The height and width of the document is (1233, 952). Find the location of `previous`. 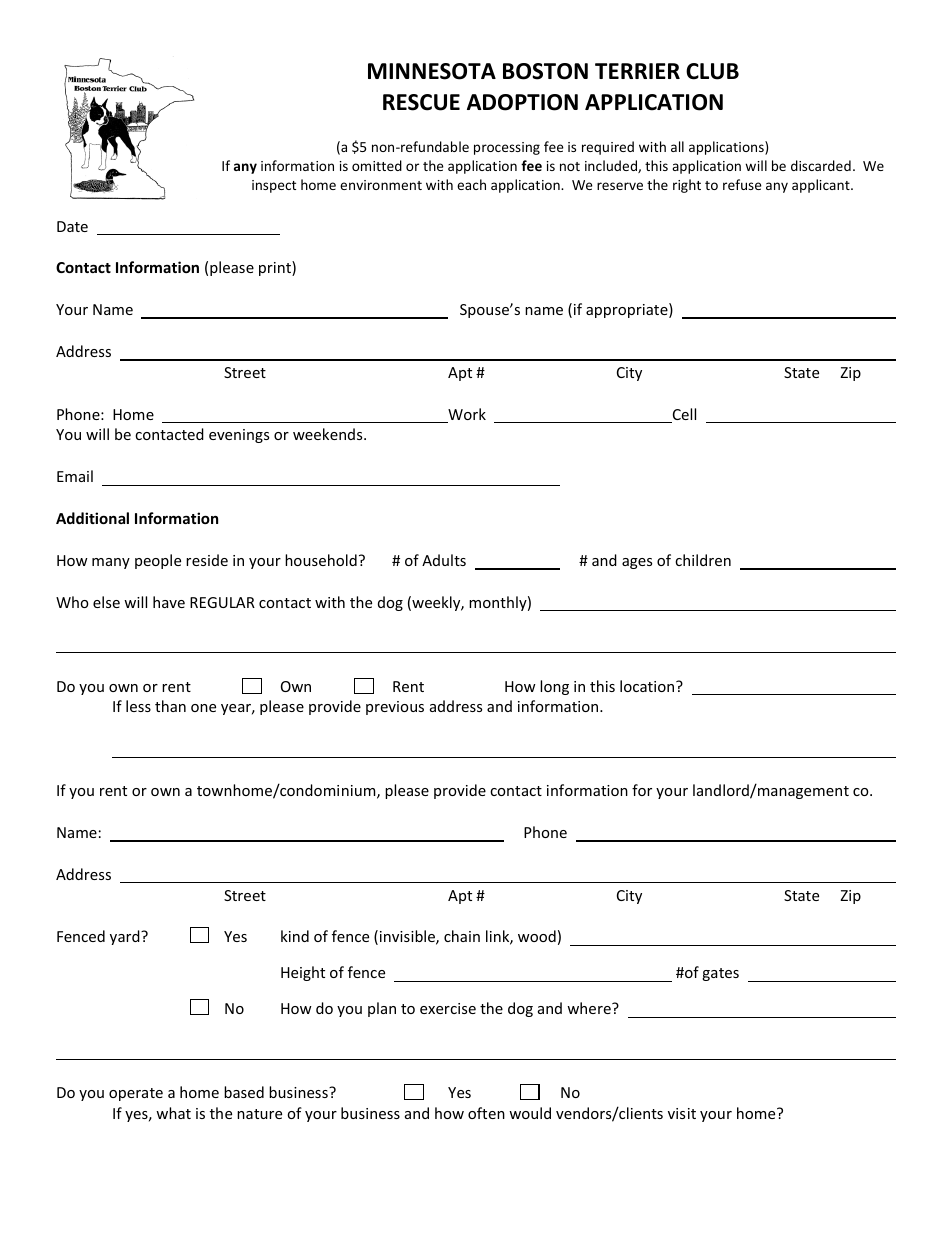

previous is located at coordinates (395, 708).
